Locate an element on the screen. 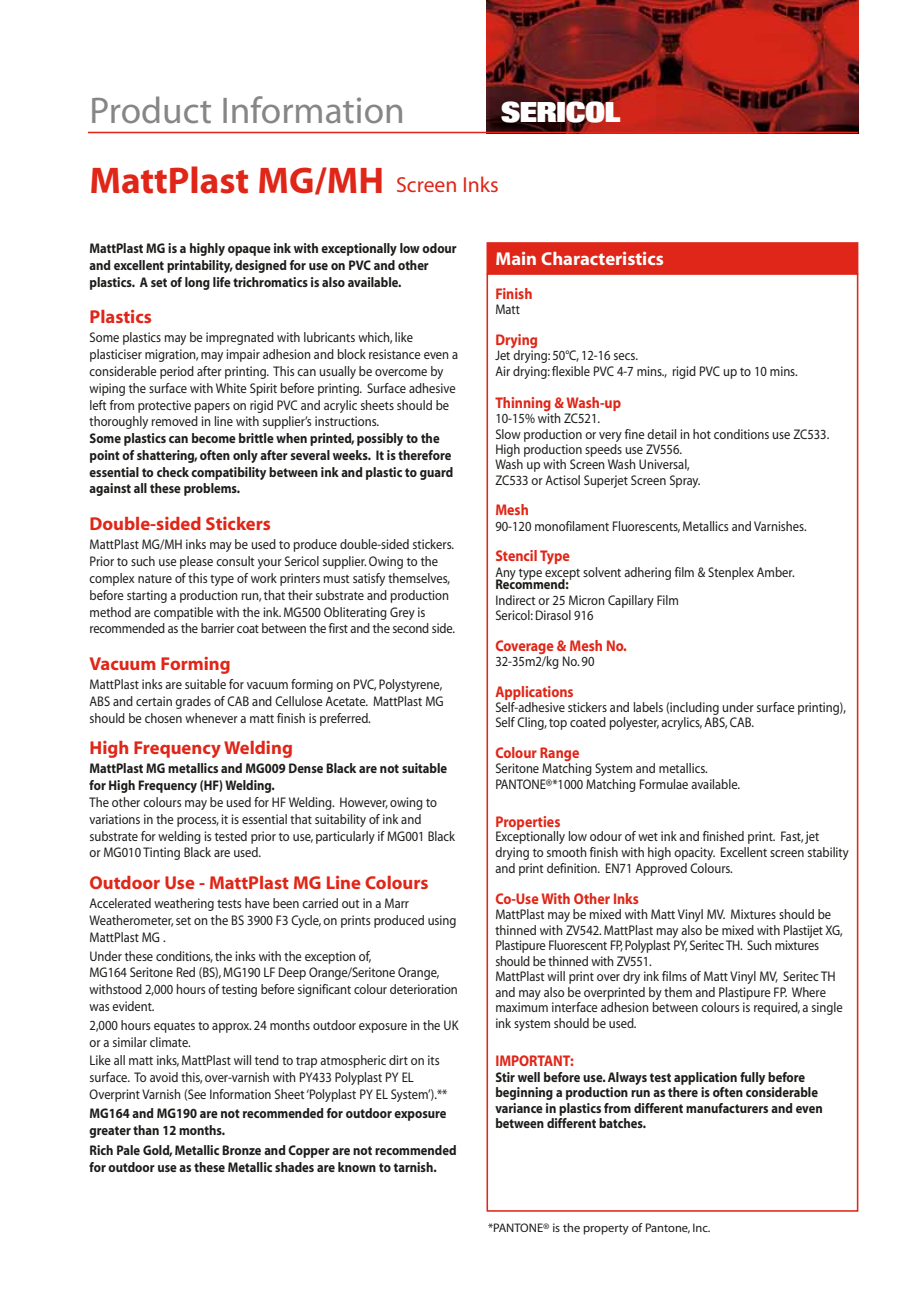  top is located at coordinates (558, 724).
